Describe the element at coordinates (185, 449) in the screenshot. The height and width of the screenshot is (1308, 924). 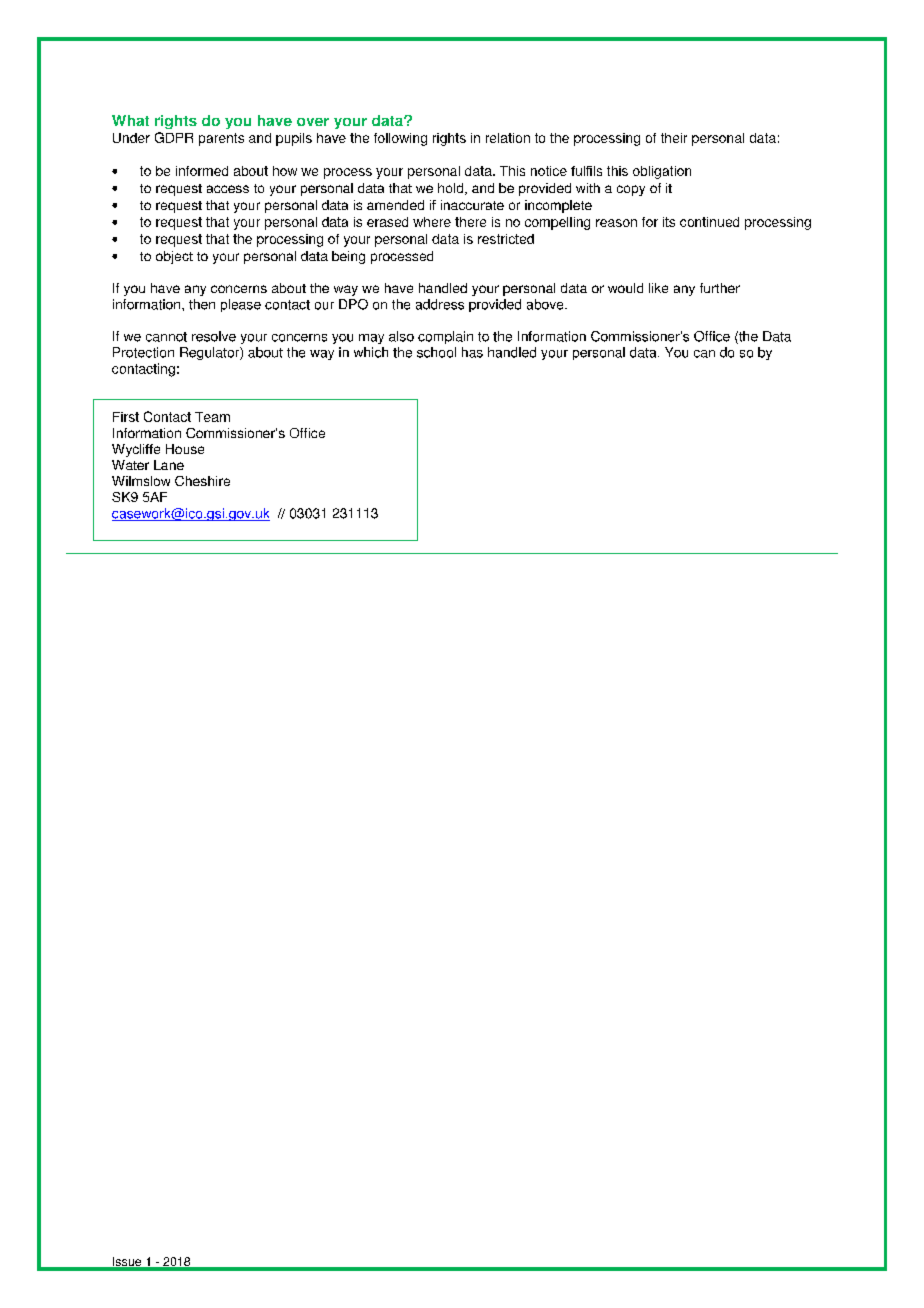
I see `House` at that location.
